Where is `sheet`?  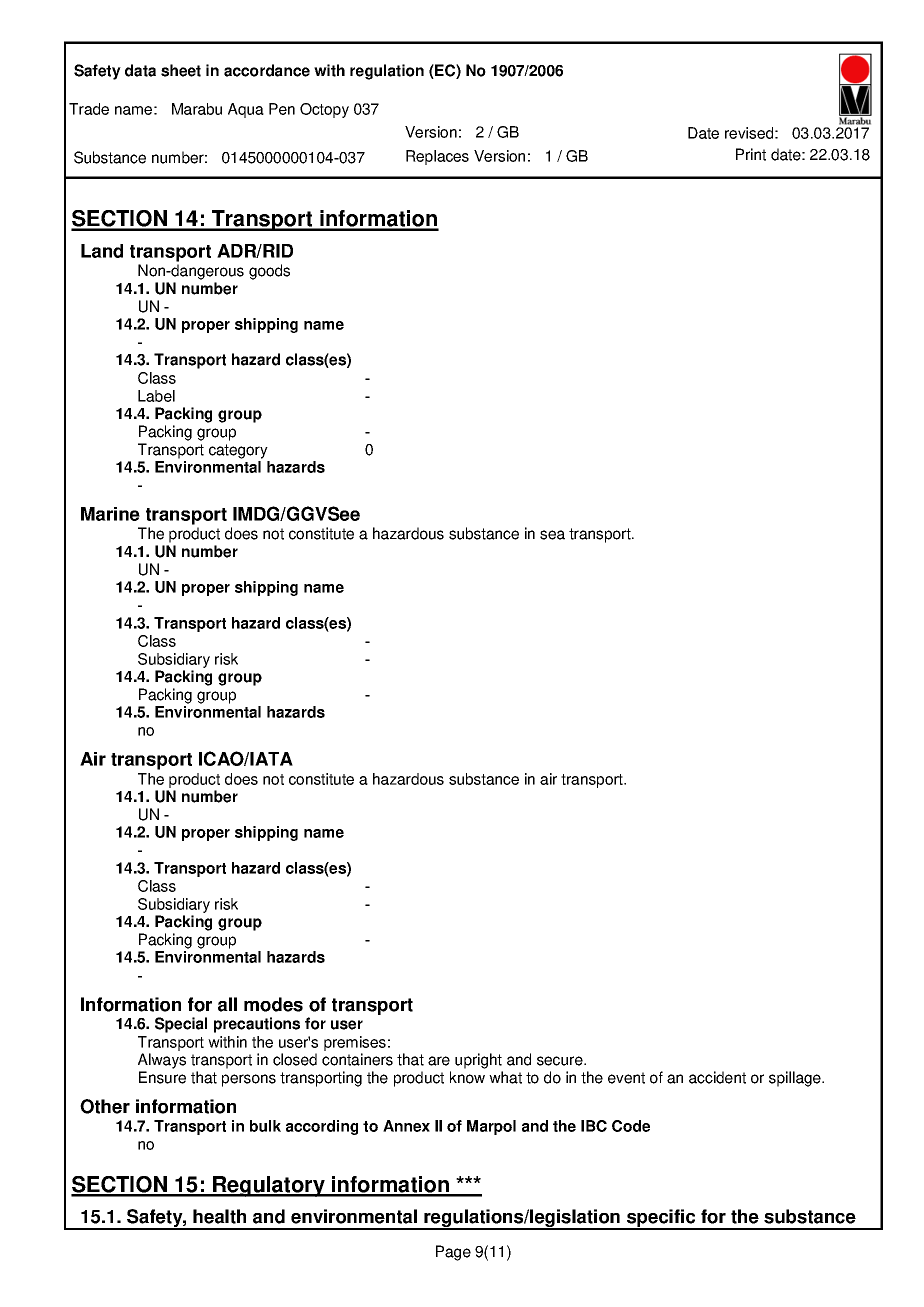 sheet is located at coordinates (181, 70).
